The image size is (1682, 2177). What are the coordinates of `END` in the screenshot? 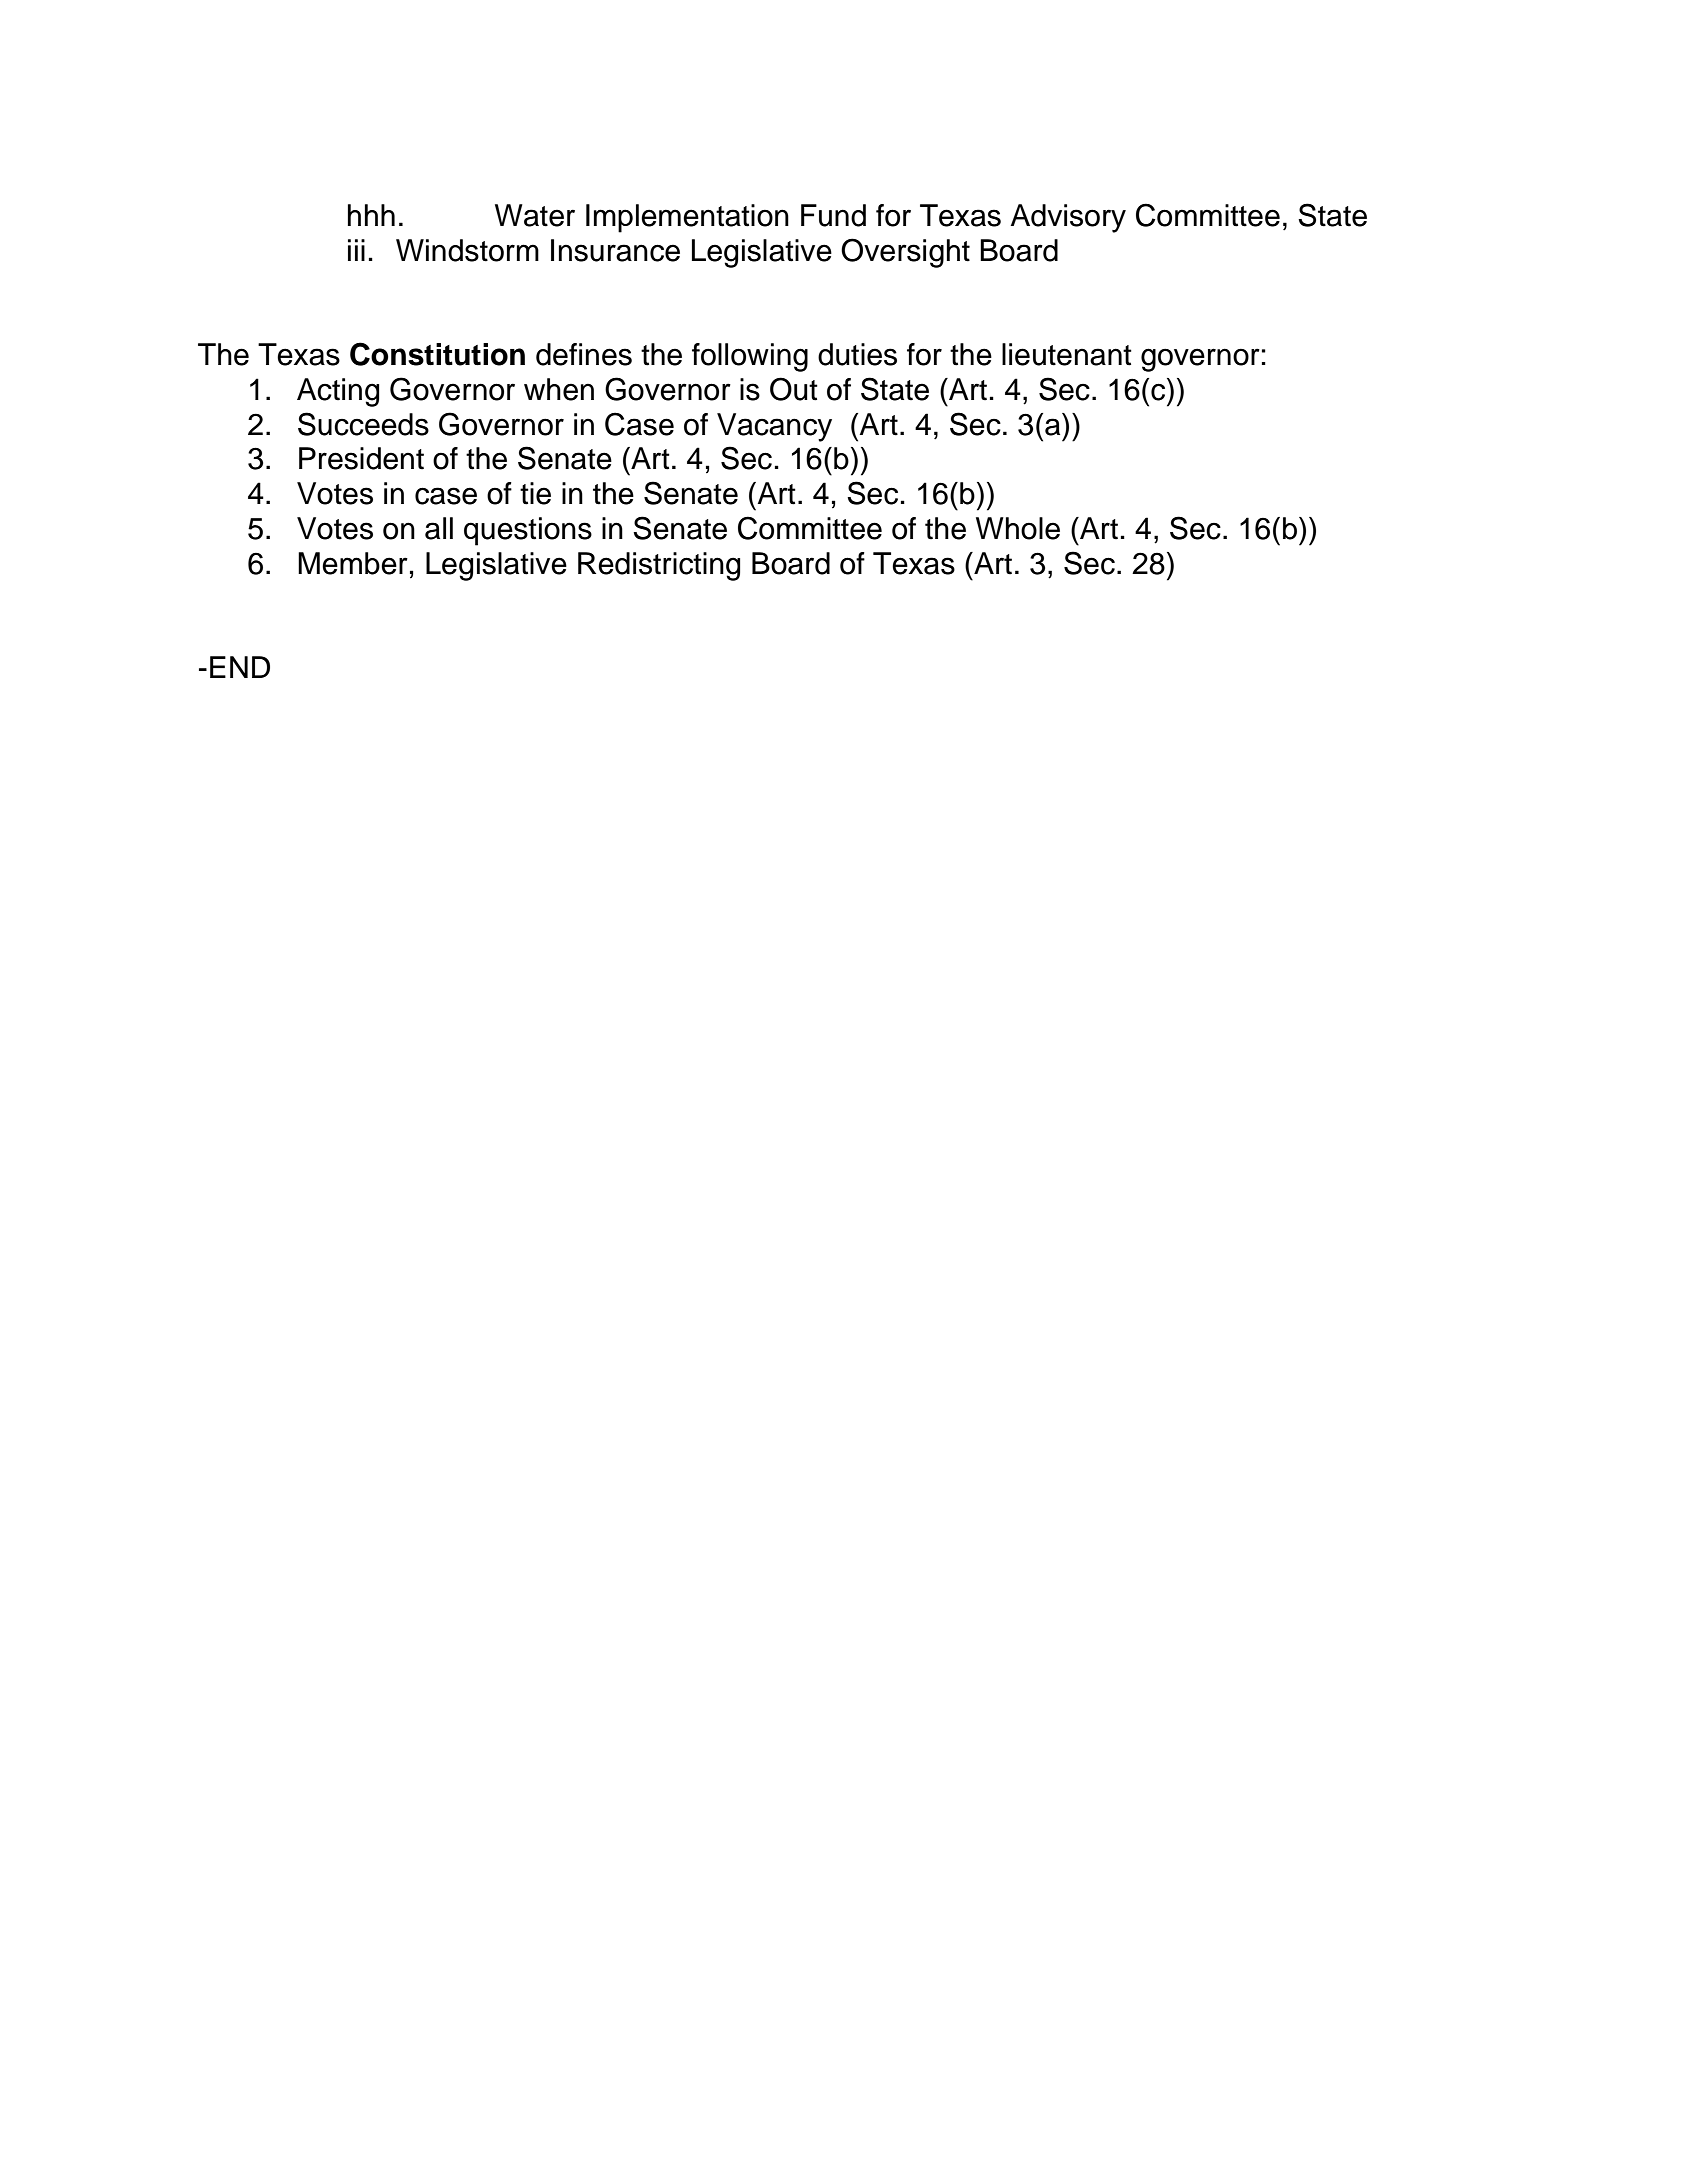 It's located at (240, 667).
